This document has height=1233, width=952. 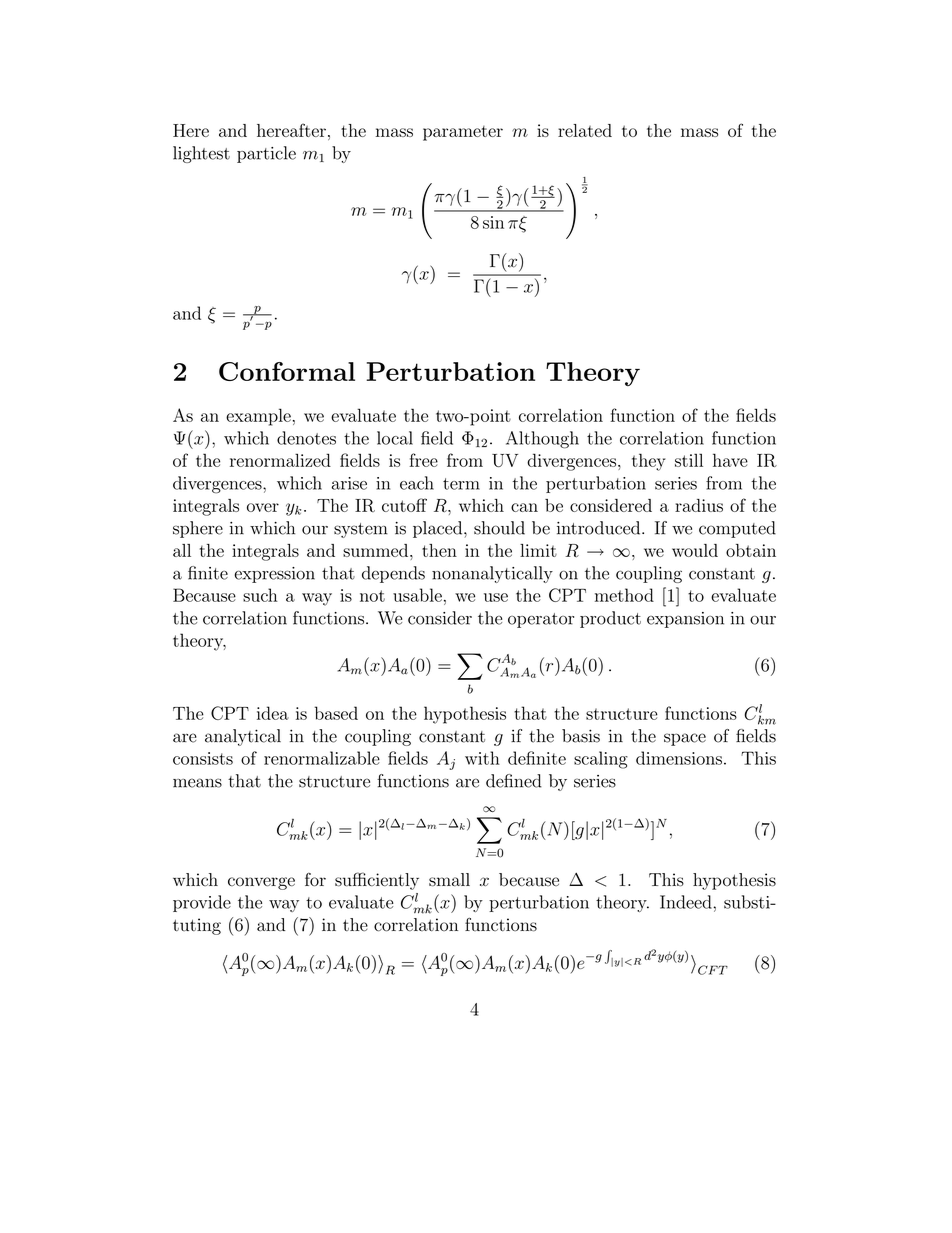 What do you see at coordinates (689, 460) in the document?
I see `still` at bounding box center [689, 460].
